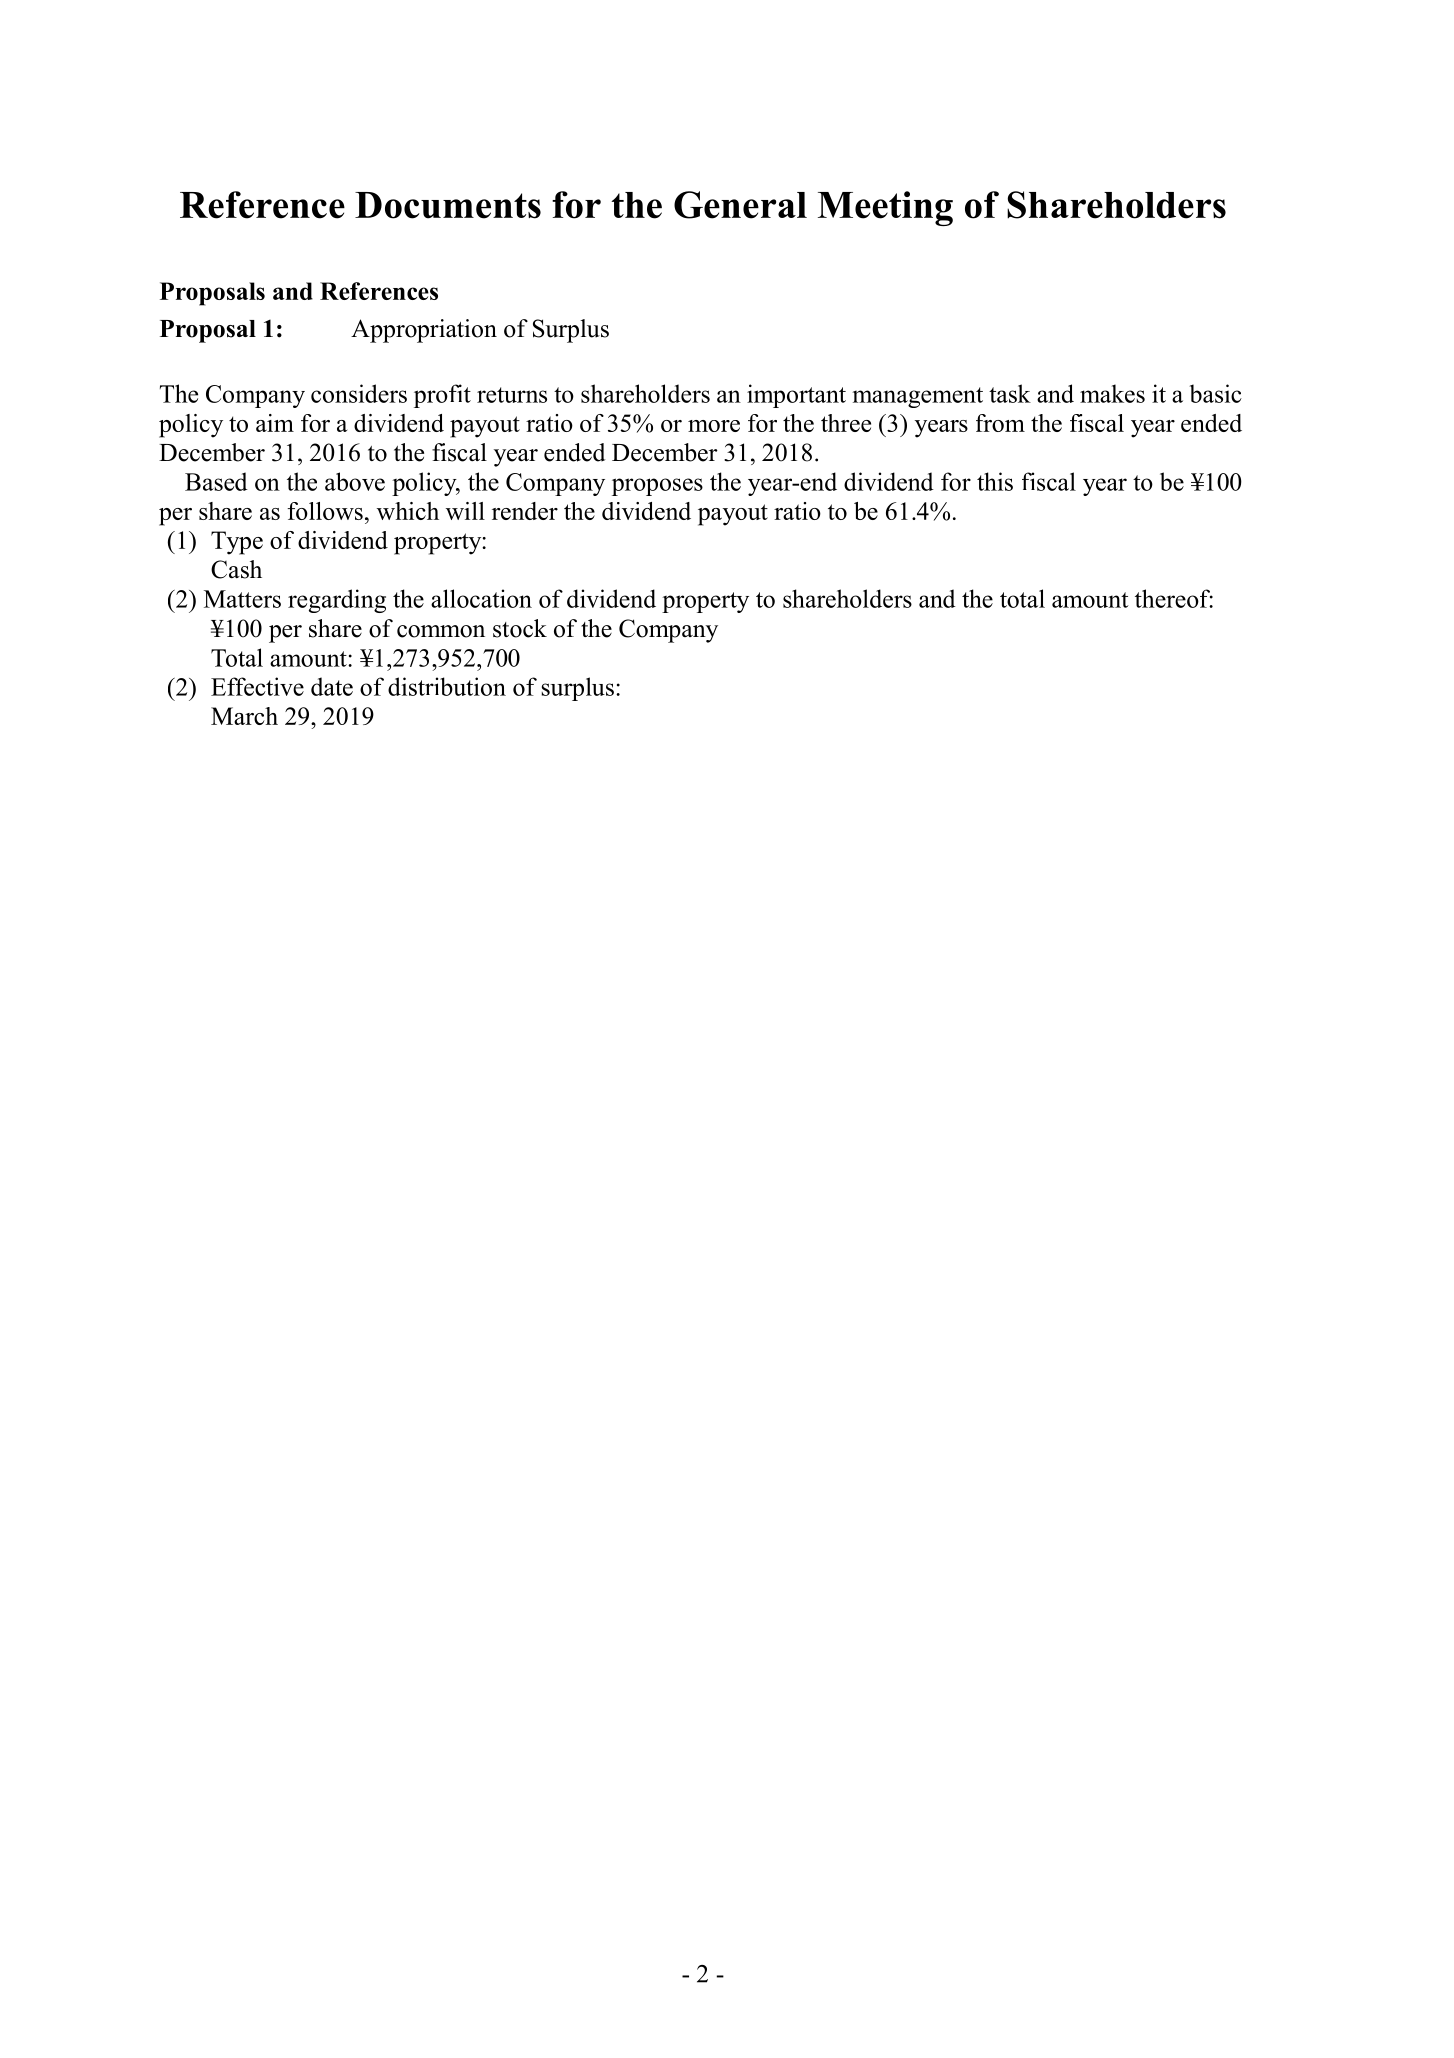 Image resolution: width=1454 pixels, height=2058 pixels. What do you see at coordinates (447, 686) in the screenshot?
I see `distribution` at bounding box center [447, 686].
